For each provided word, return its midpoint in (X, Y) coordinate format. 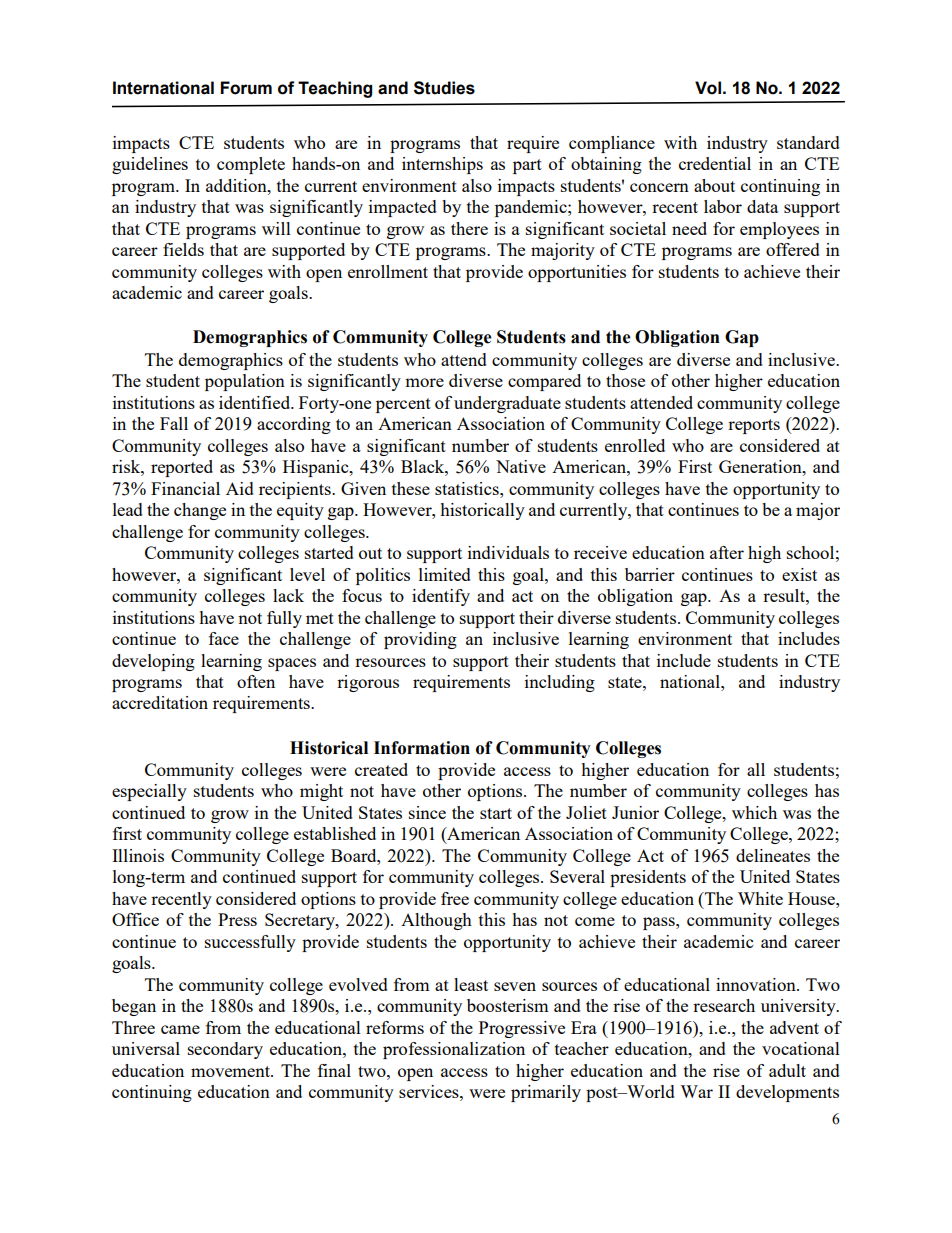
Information (422, 748)
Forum (246, 88)
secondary (225, 1050)
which (754, 812)
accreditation (160, 702)
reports (754, 426)
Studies (444, 88)
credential (715, 163)
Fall (174, 423)
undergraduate (507, 404)
